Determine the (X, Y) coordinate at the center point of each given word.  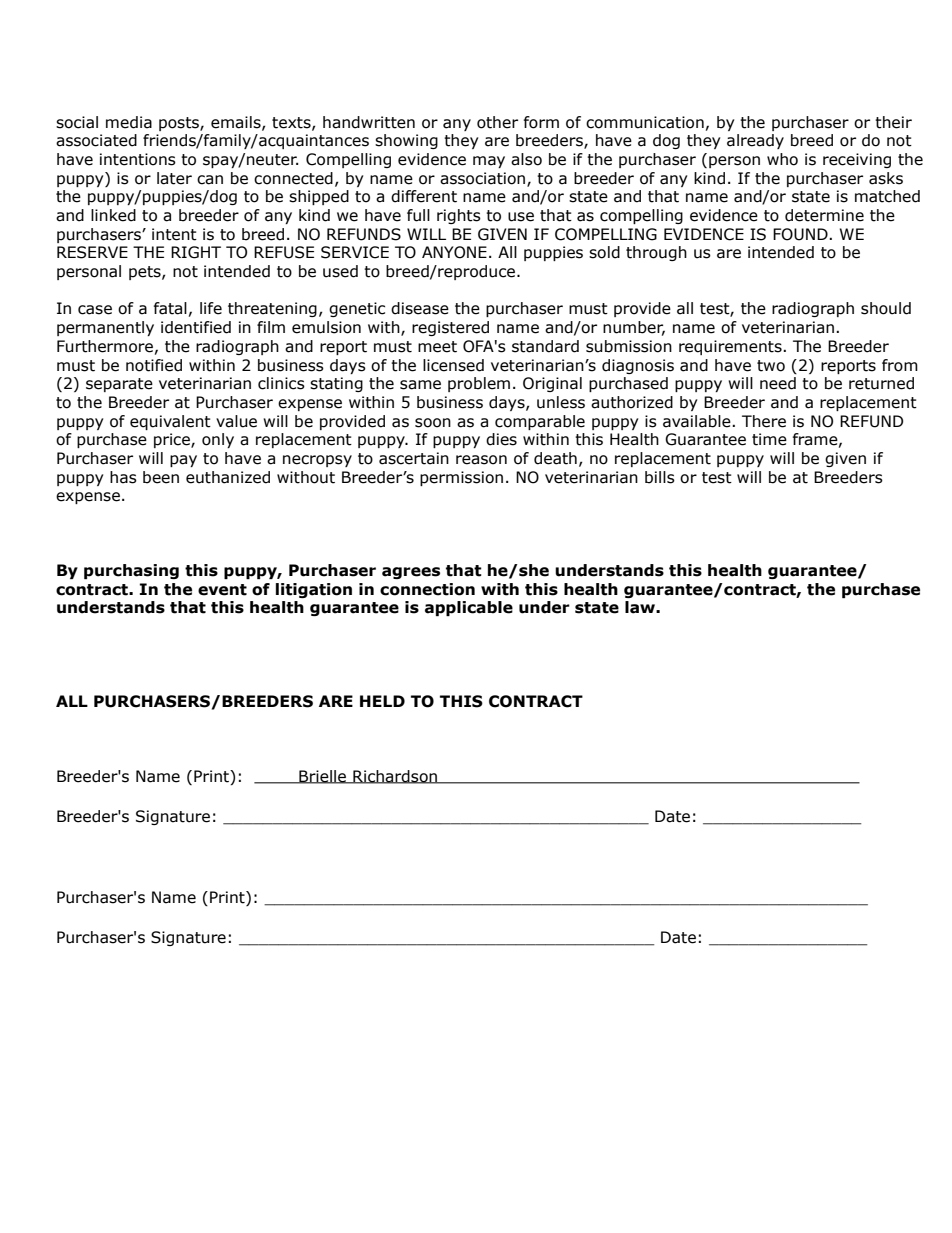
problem (479, 384)
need (778, 383)
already (755, 141)
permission (461, 478)
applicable (469, 608)
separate (119, 385)
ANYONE (454, 252)
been (161, 477)
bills (660, 477)
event (222, 590)
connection (427, 589)
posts (180, 124)
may (489, 162)
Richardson (395, 777)
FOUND (801, 234)
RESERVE (92, 252)
